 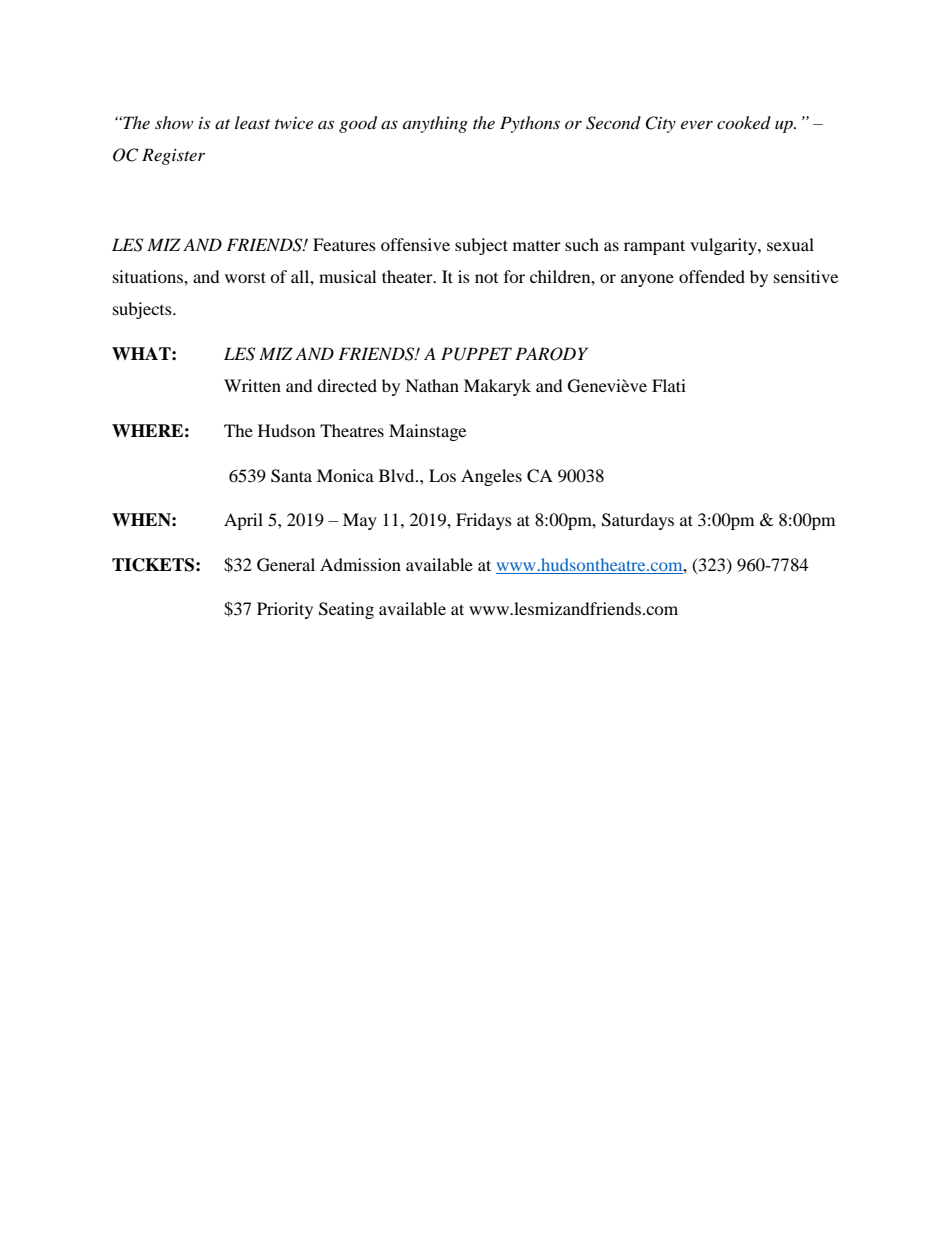 What do you see at coordinates (486, 278) in the image?
I see `not` at bounding box center [486, 278].
